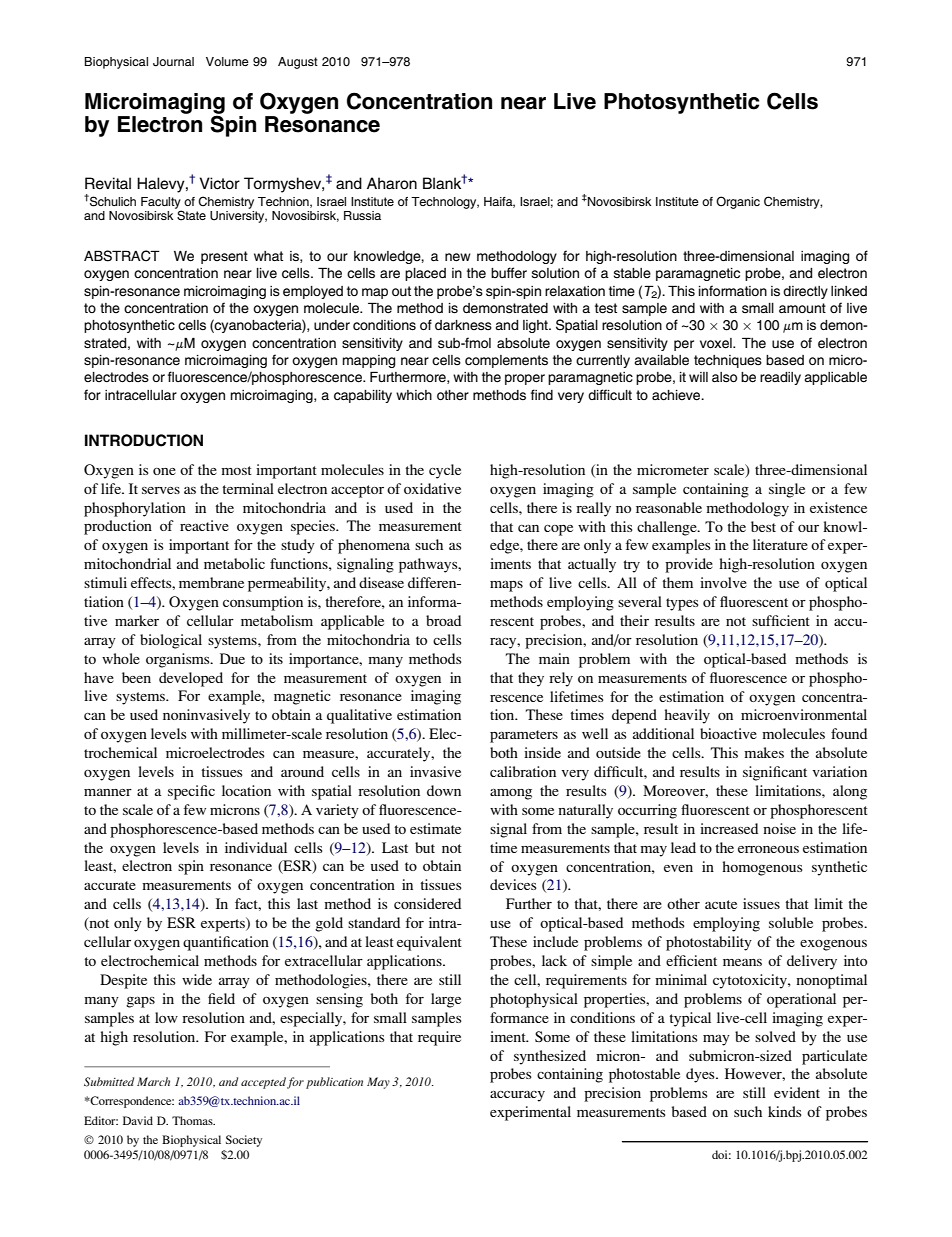 Image resolution: width=952 pixels, height=1237 pixels. Describe the element at coordinates (463, 325) in the image. I see `darkness` at that location.
